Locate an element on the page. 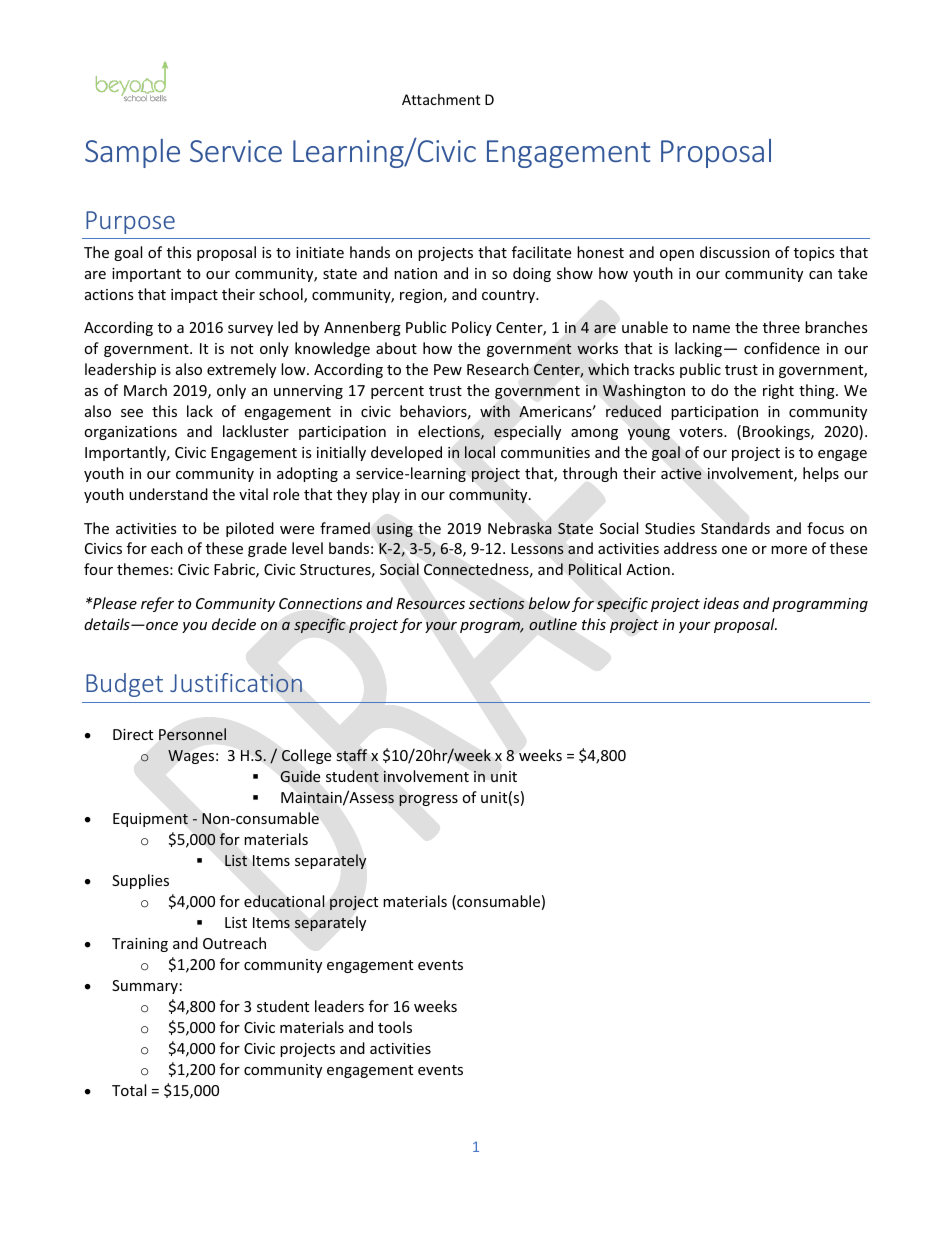 The image size is (952, 1233). tools is located at coordinates (395, 1027).
